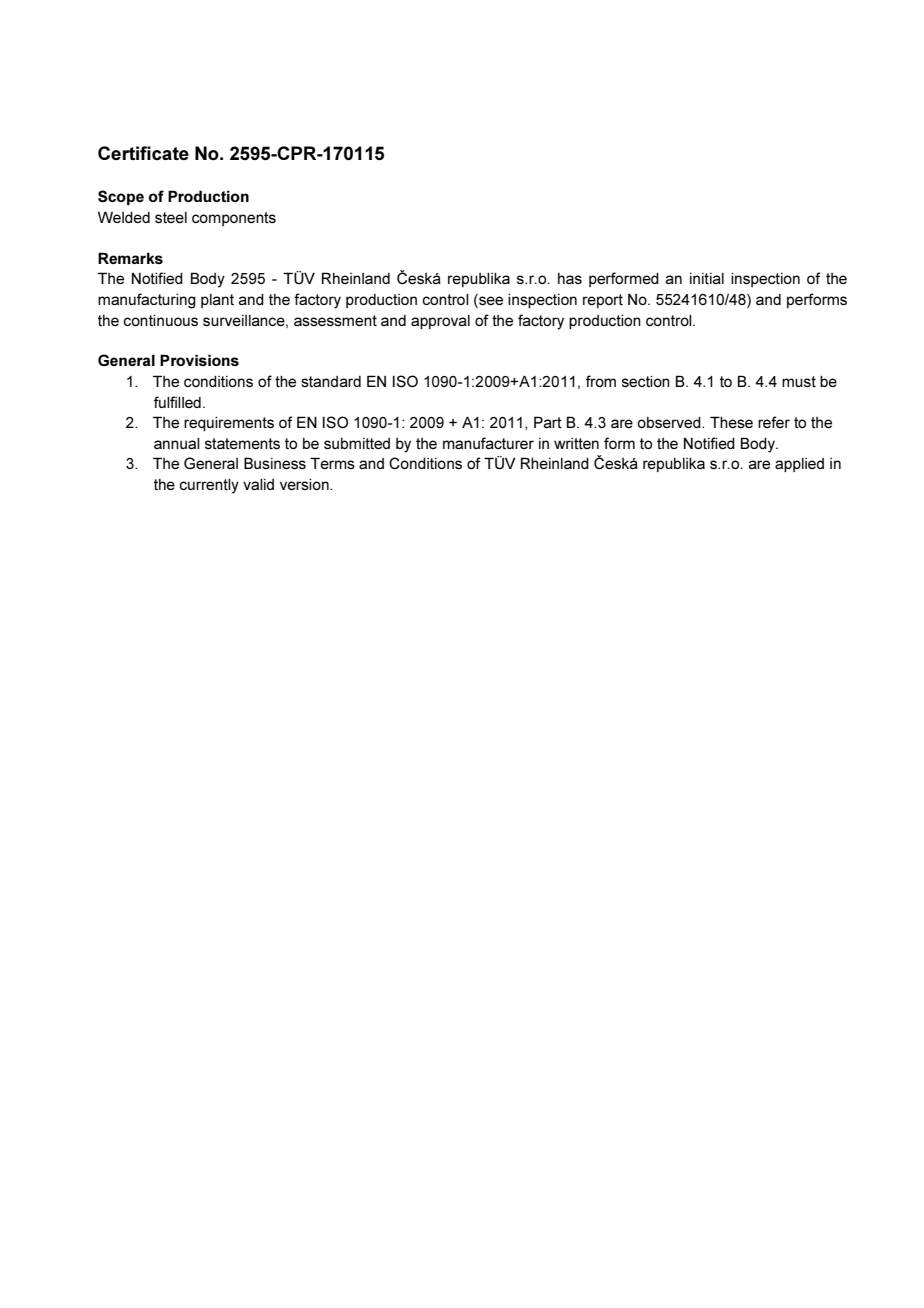 This image has height=1308, width=924. Describe the element at coordinates (707, 278) in the image. I see `initial` at that location.
